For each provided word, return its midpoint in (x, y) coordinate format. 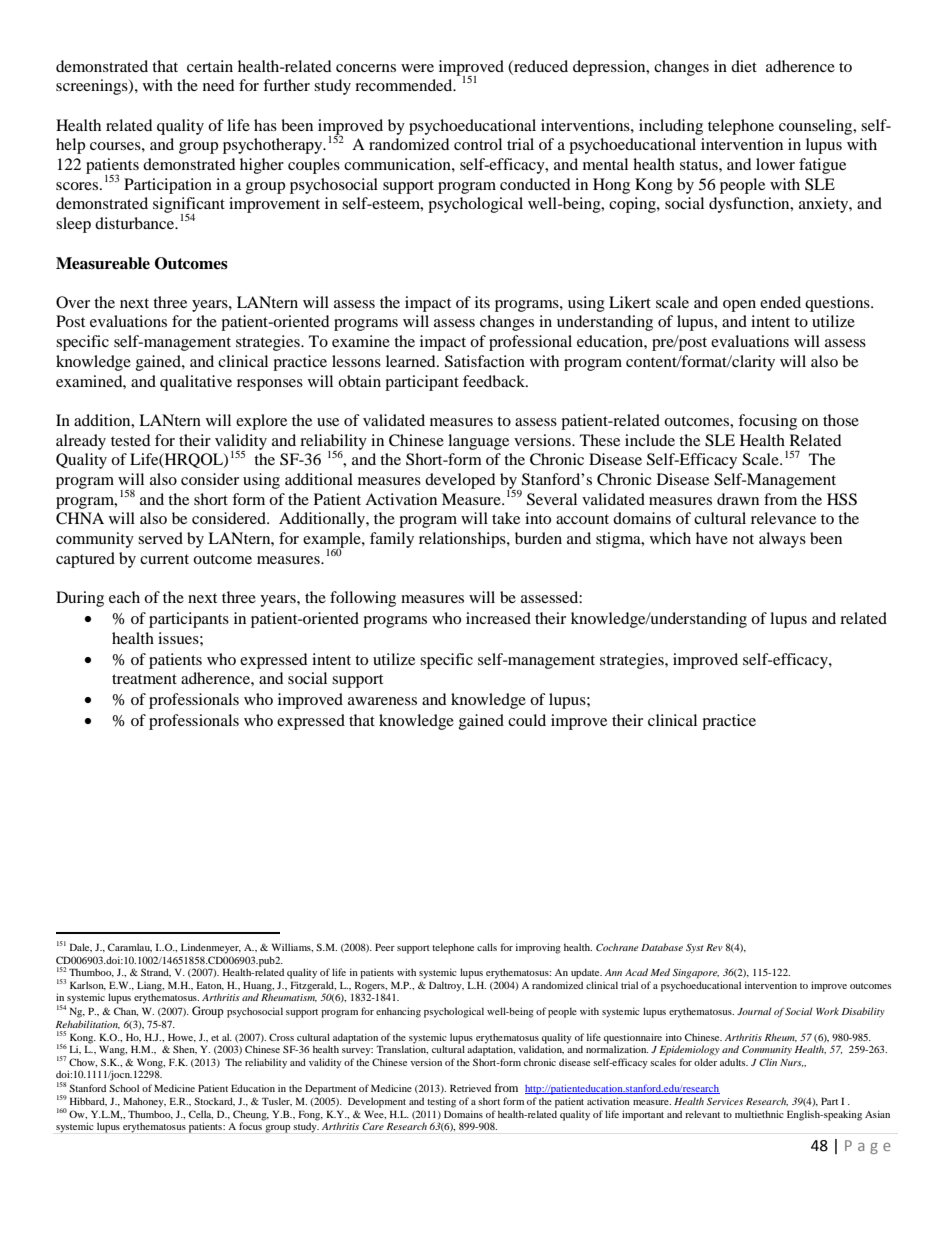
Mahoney (144, 1102)
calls (487, 947)
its (482, 302)
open (739, 306)
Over (73, 302)
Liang (150, 987)
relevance (783, 518)
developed (460, 481)
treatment (144, 679)
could (527, 720)
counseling (817, 127)
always (782, 540)
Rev (714, 947)
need (219, 85)
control (478, 144)
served (160, 538)
